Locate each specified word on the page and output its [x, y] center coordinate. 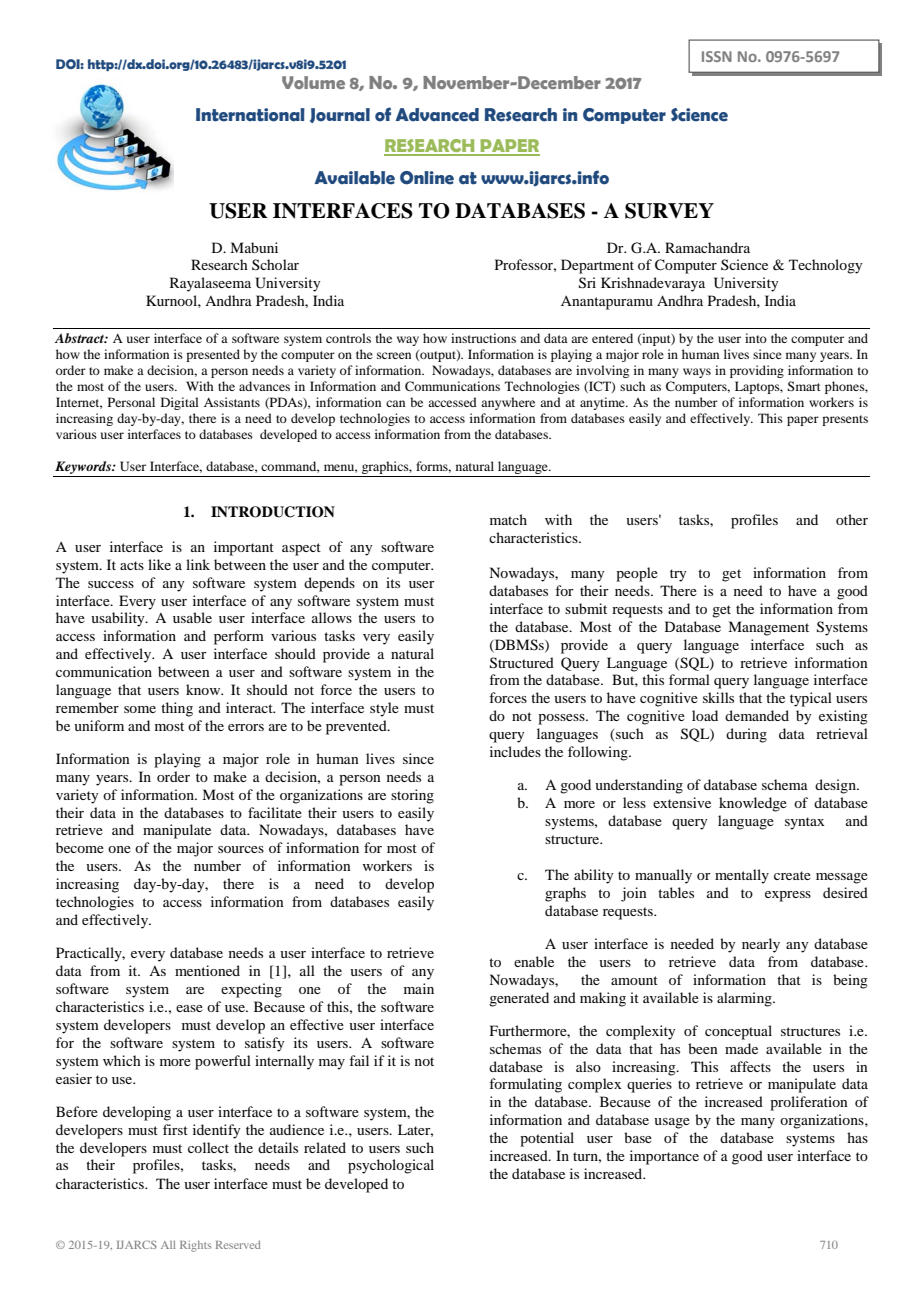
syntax [804, 823]
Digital [180, 403]
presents [845, 420]
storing [412, 796]
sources [241, 849]
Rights [195, 1246]
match [508, 519]
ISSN [717, 56]
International [250, 115]
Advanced [437, 115]
